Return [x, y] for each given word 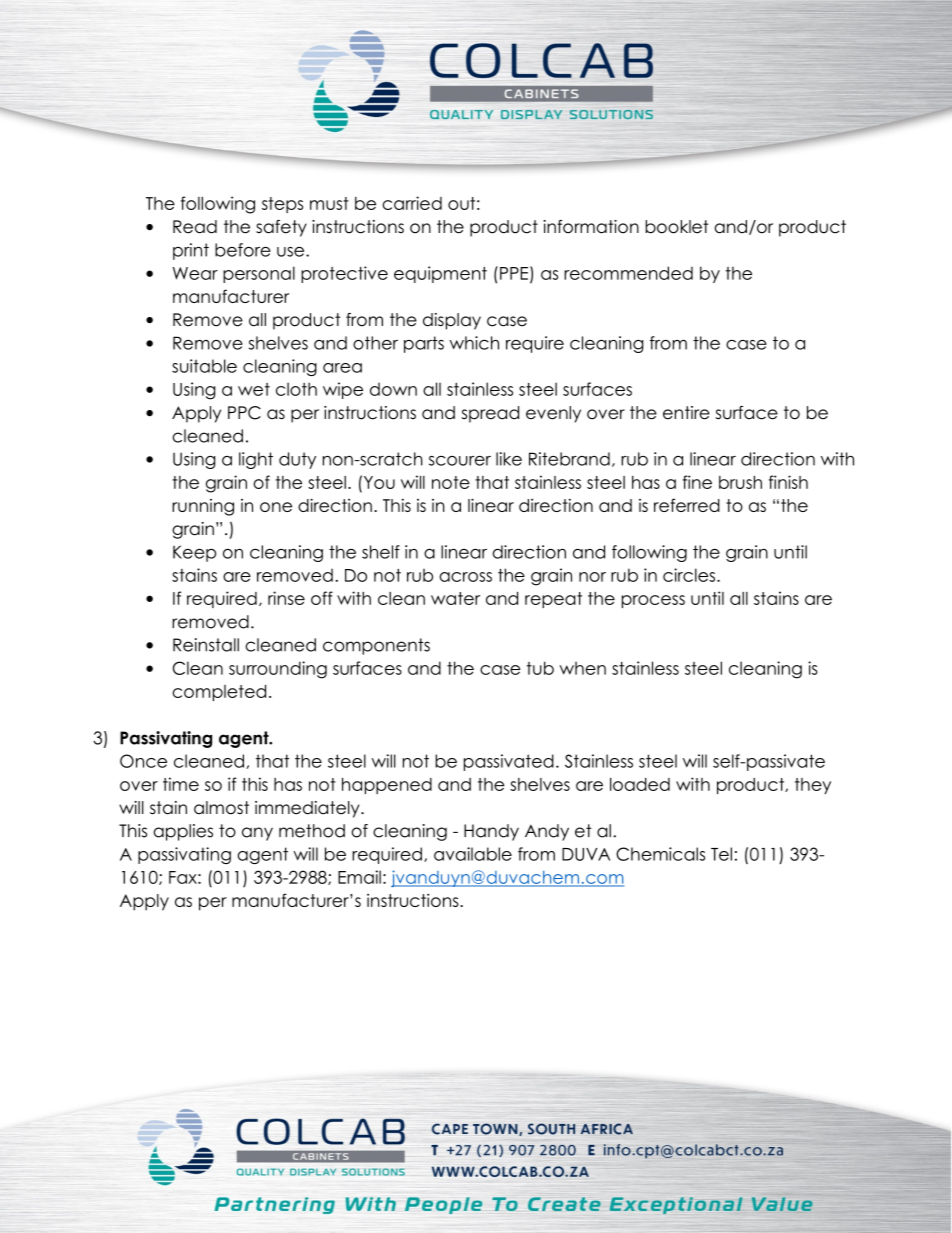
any [257, 834]
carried [412, 203]
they [813, 786]
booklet [676, 227]
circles [689, 575]
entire [686, 413]
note [451, 482]
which [474, 343]
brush [740, 482]
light [256, 460]
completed [219, 693]
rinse [286, 598]
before [243, 250]
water [455, 598]
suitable [204, 366]
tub [540, 668]
